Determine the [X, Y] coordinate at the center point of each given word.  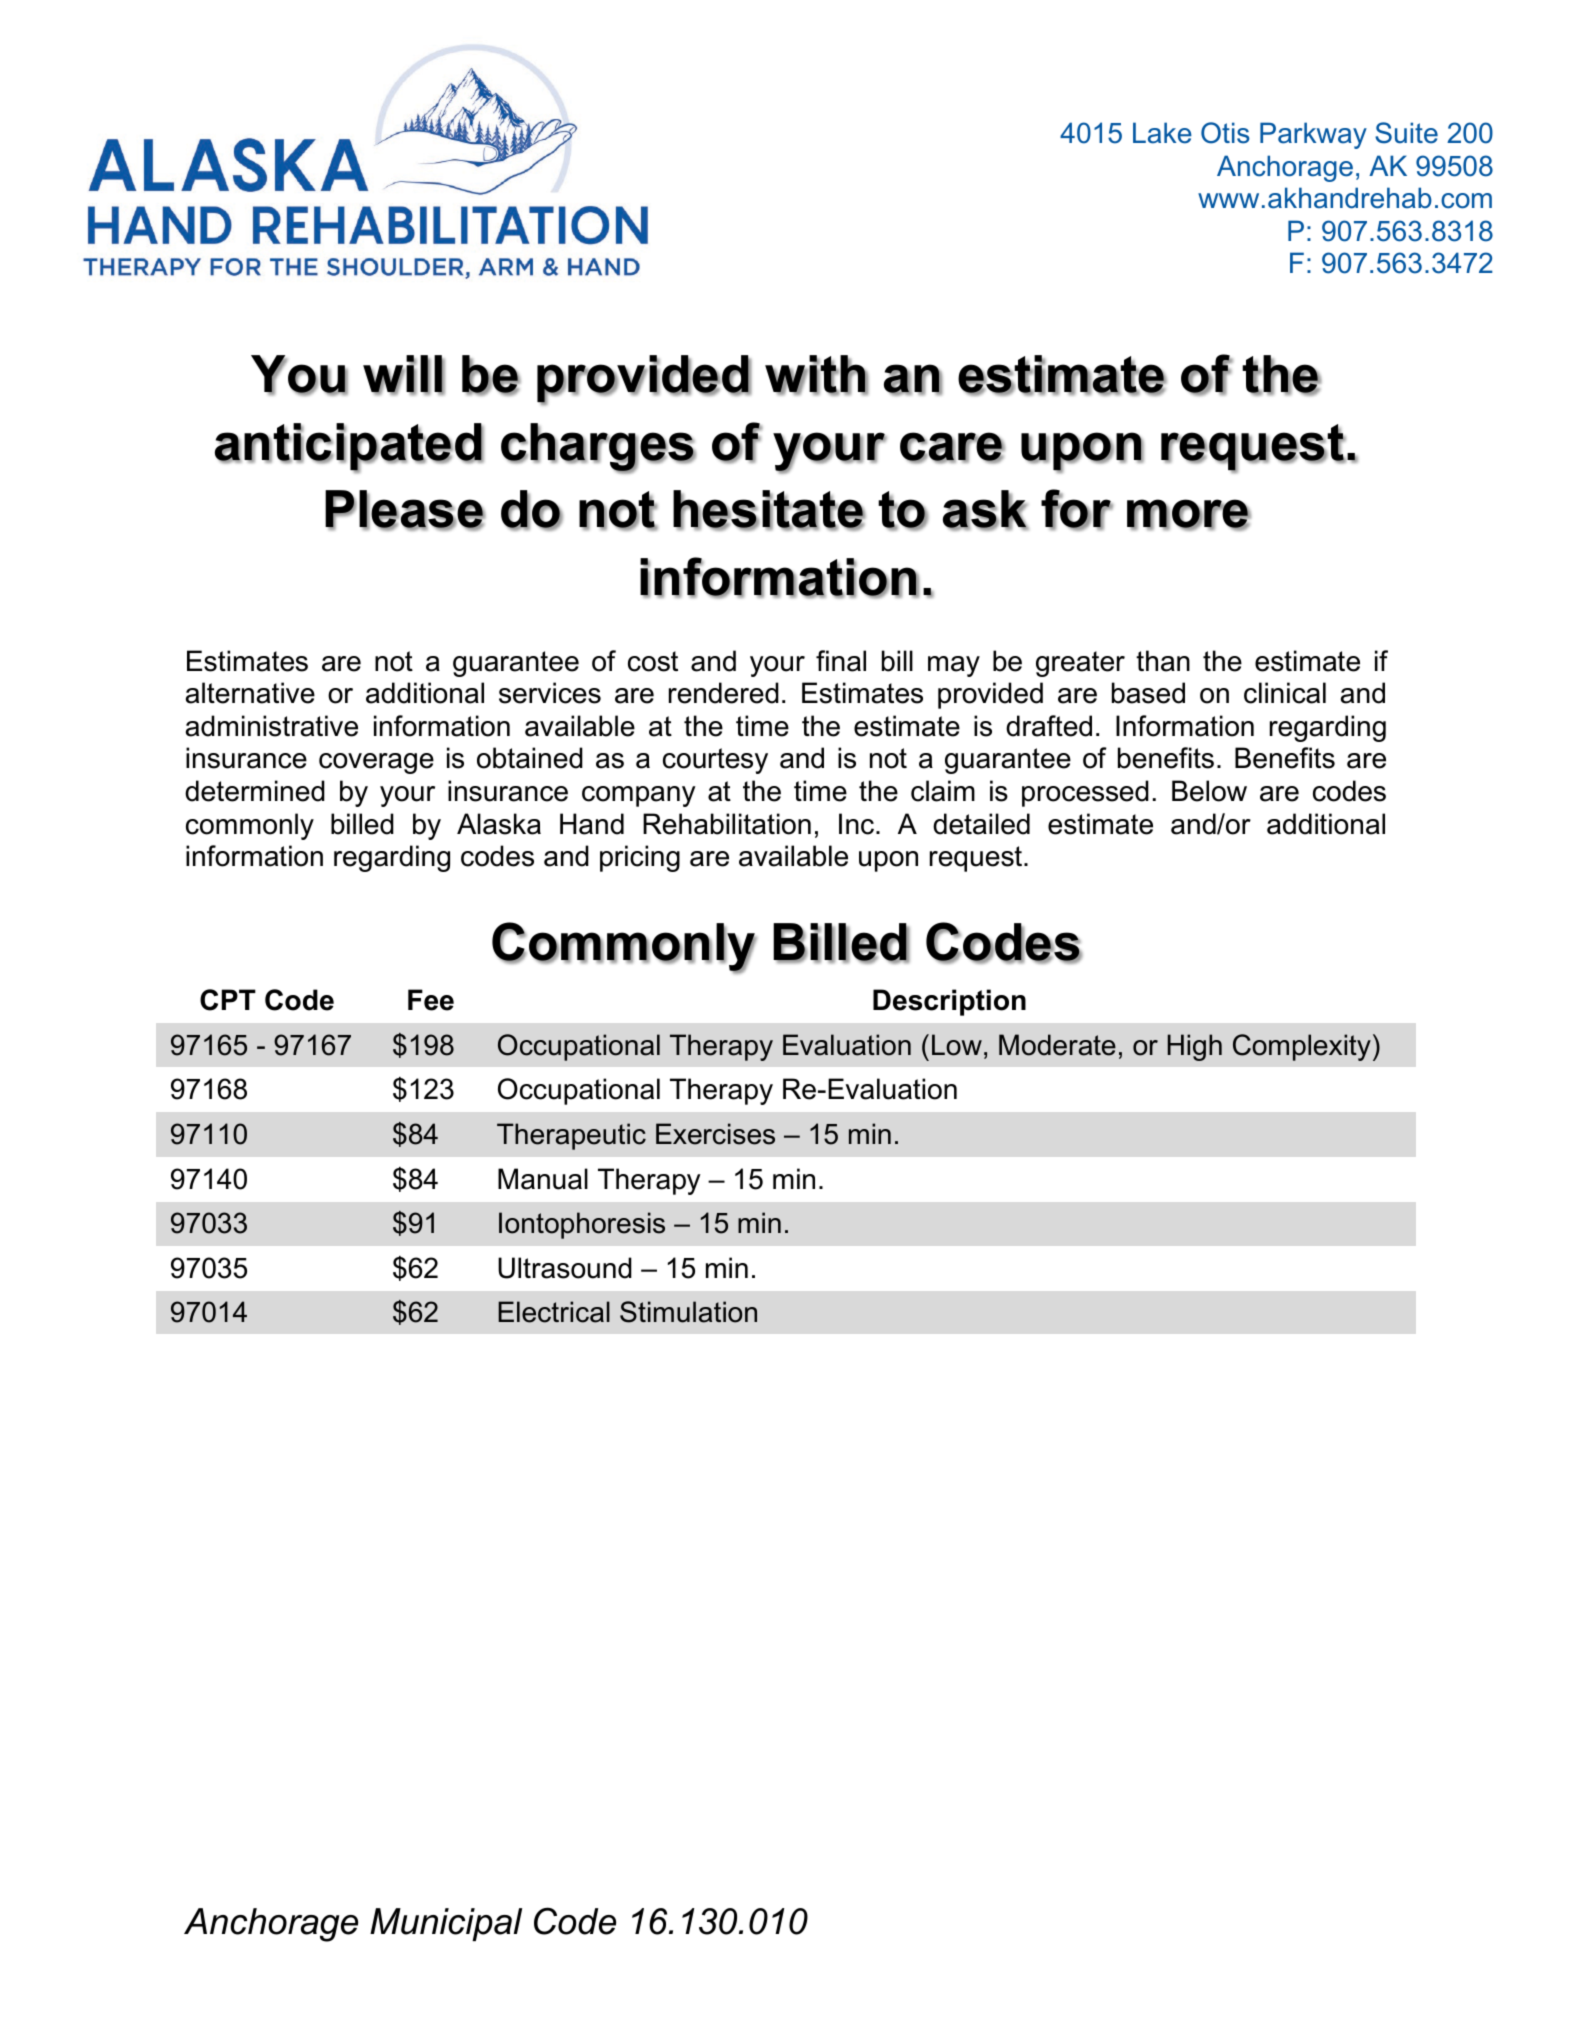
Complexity [1302, 1047]
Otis [1225, 133]
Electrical [554, 1312]
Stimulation [688, 1312]
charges [598, 448]
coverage [376, 763]
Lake [1162, 133]
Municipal [446, 1924]
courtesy [715, 761]
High [1195, 1047]
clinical [1285, 693]
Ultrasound [565, 1268]
